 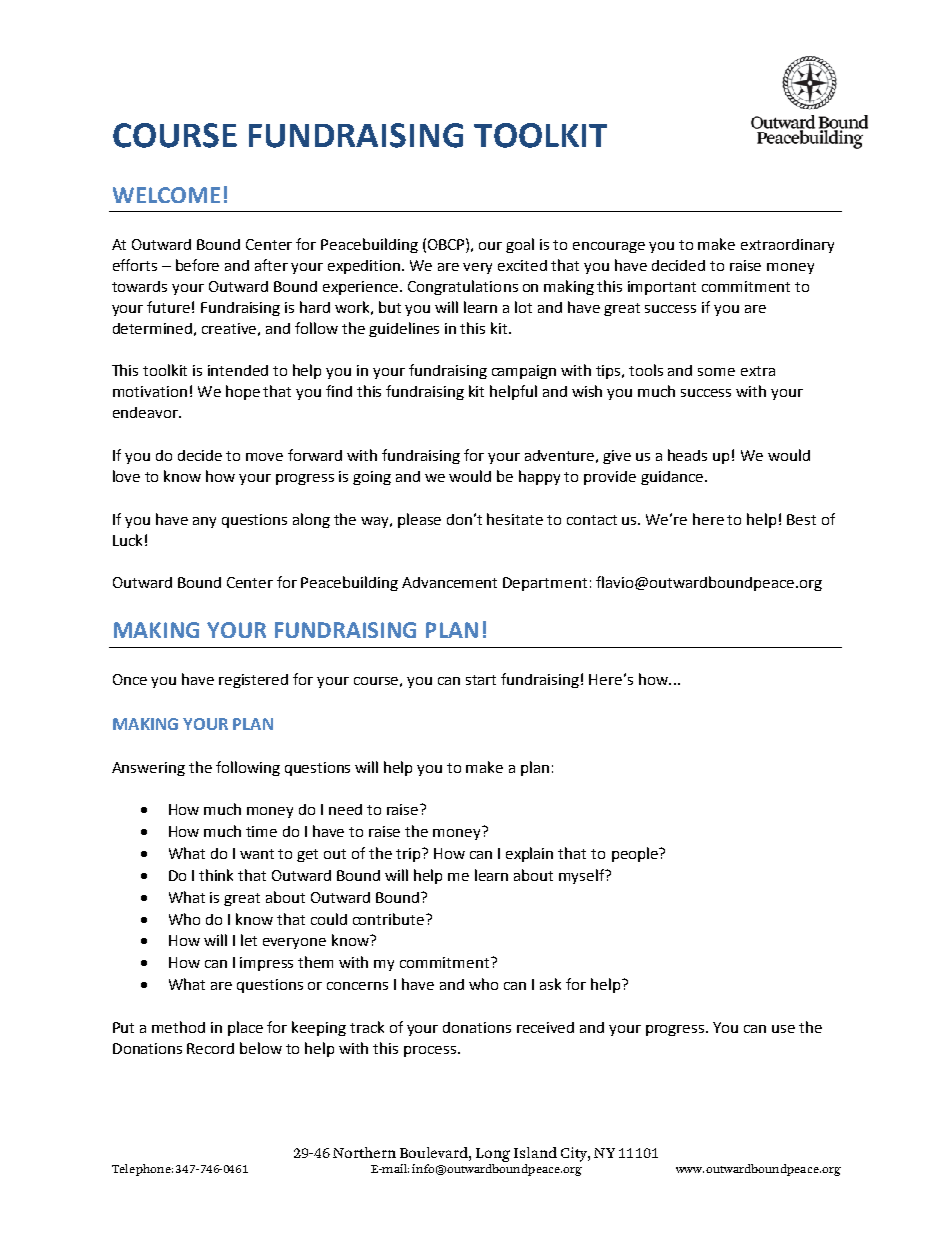 What do you see at coordinates (545, 584) in the screenshot?
I see `Department` at bounding box center [545, 584].
